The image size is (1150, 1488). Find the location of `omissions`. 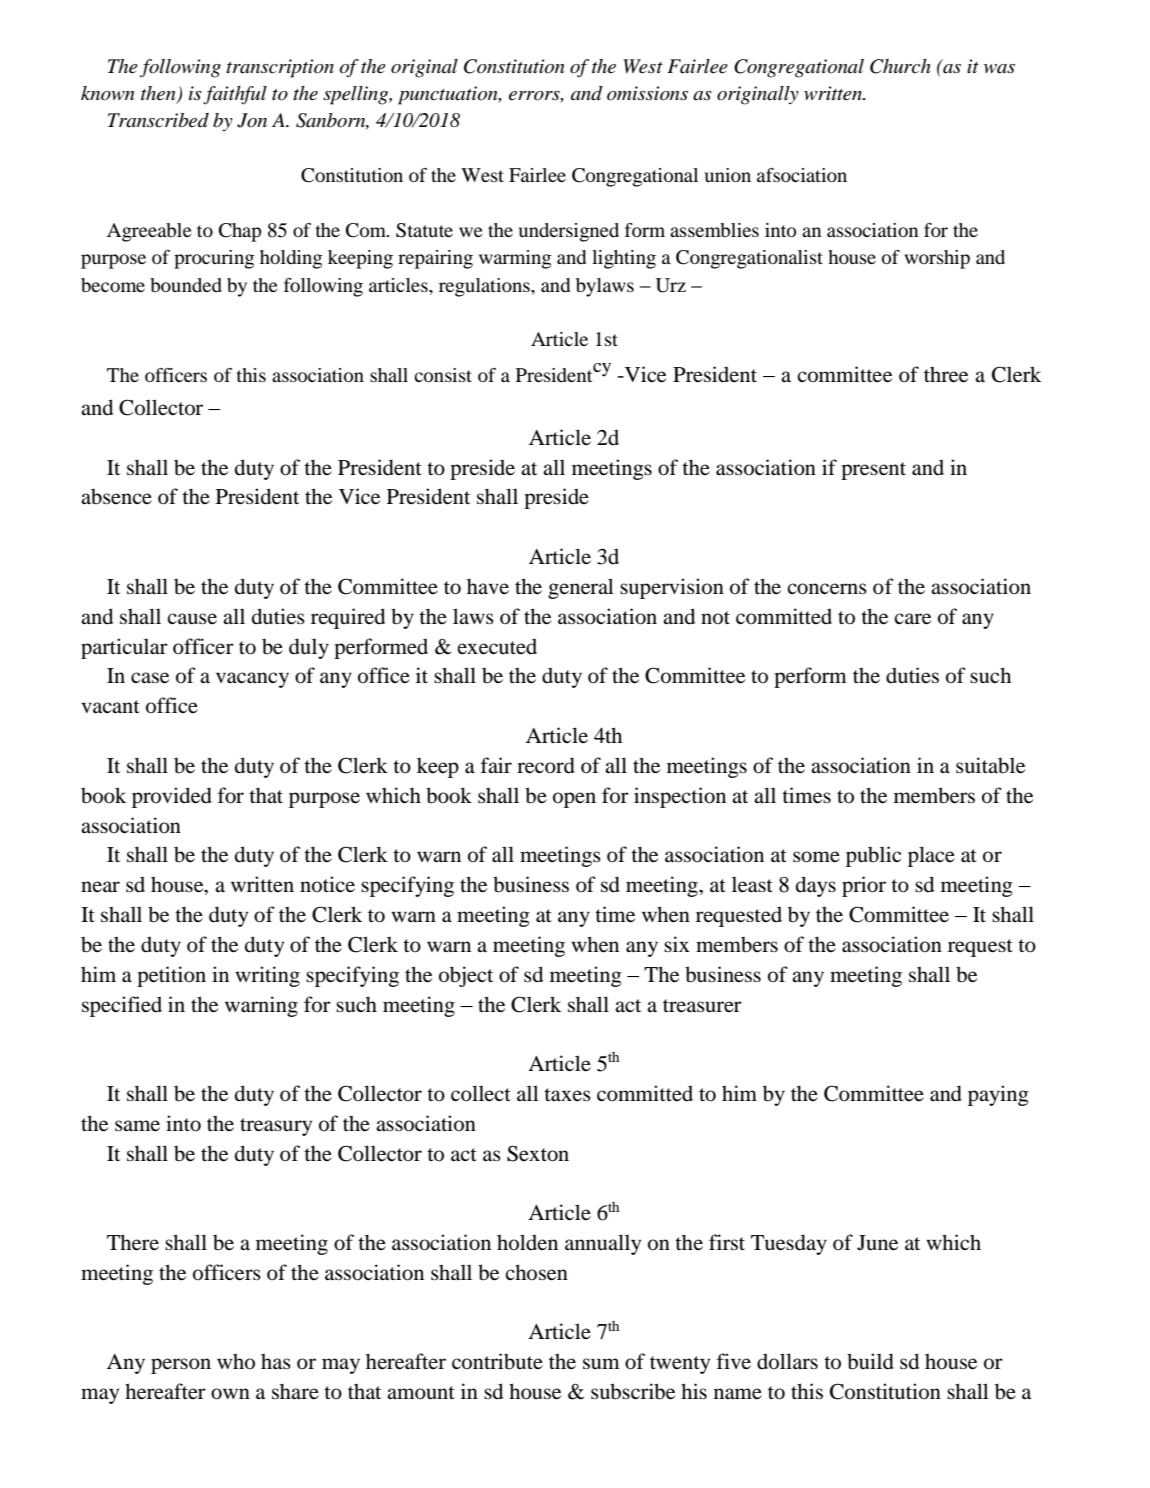

omissions is located at coordinates (647, 93).
